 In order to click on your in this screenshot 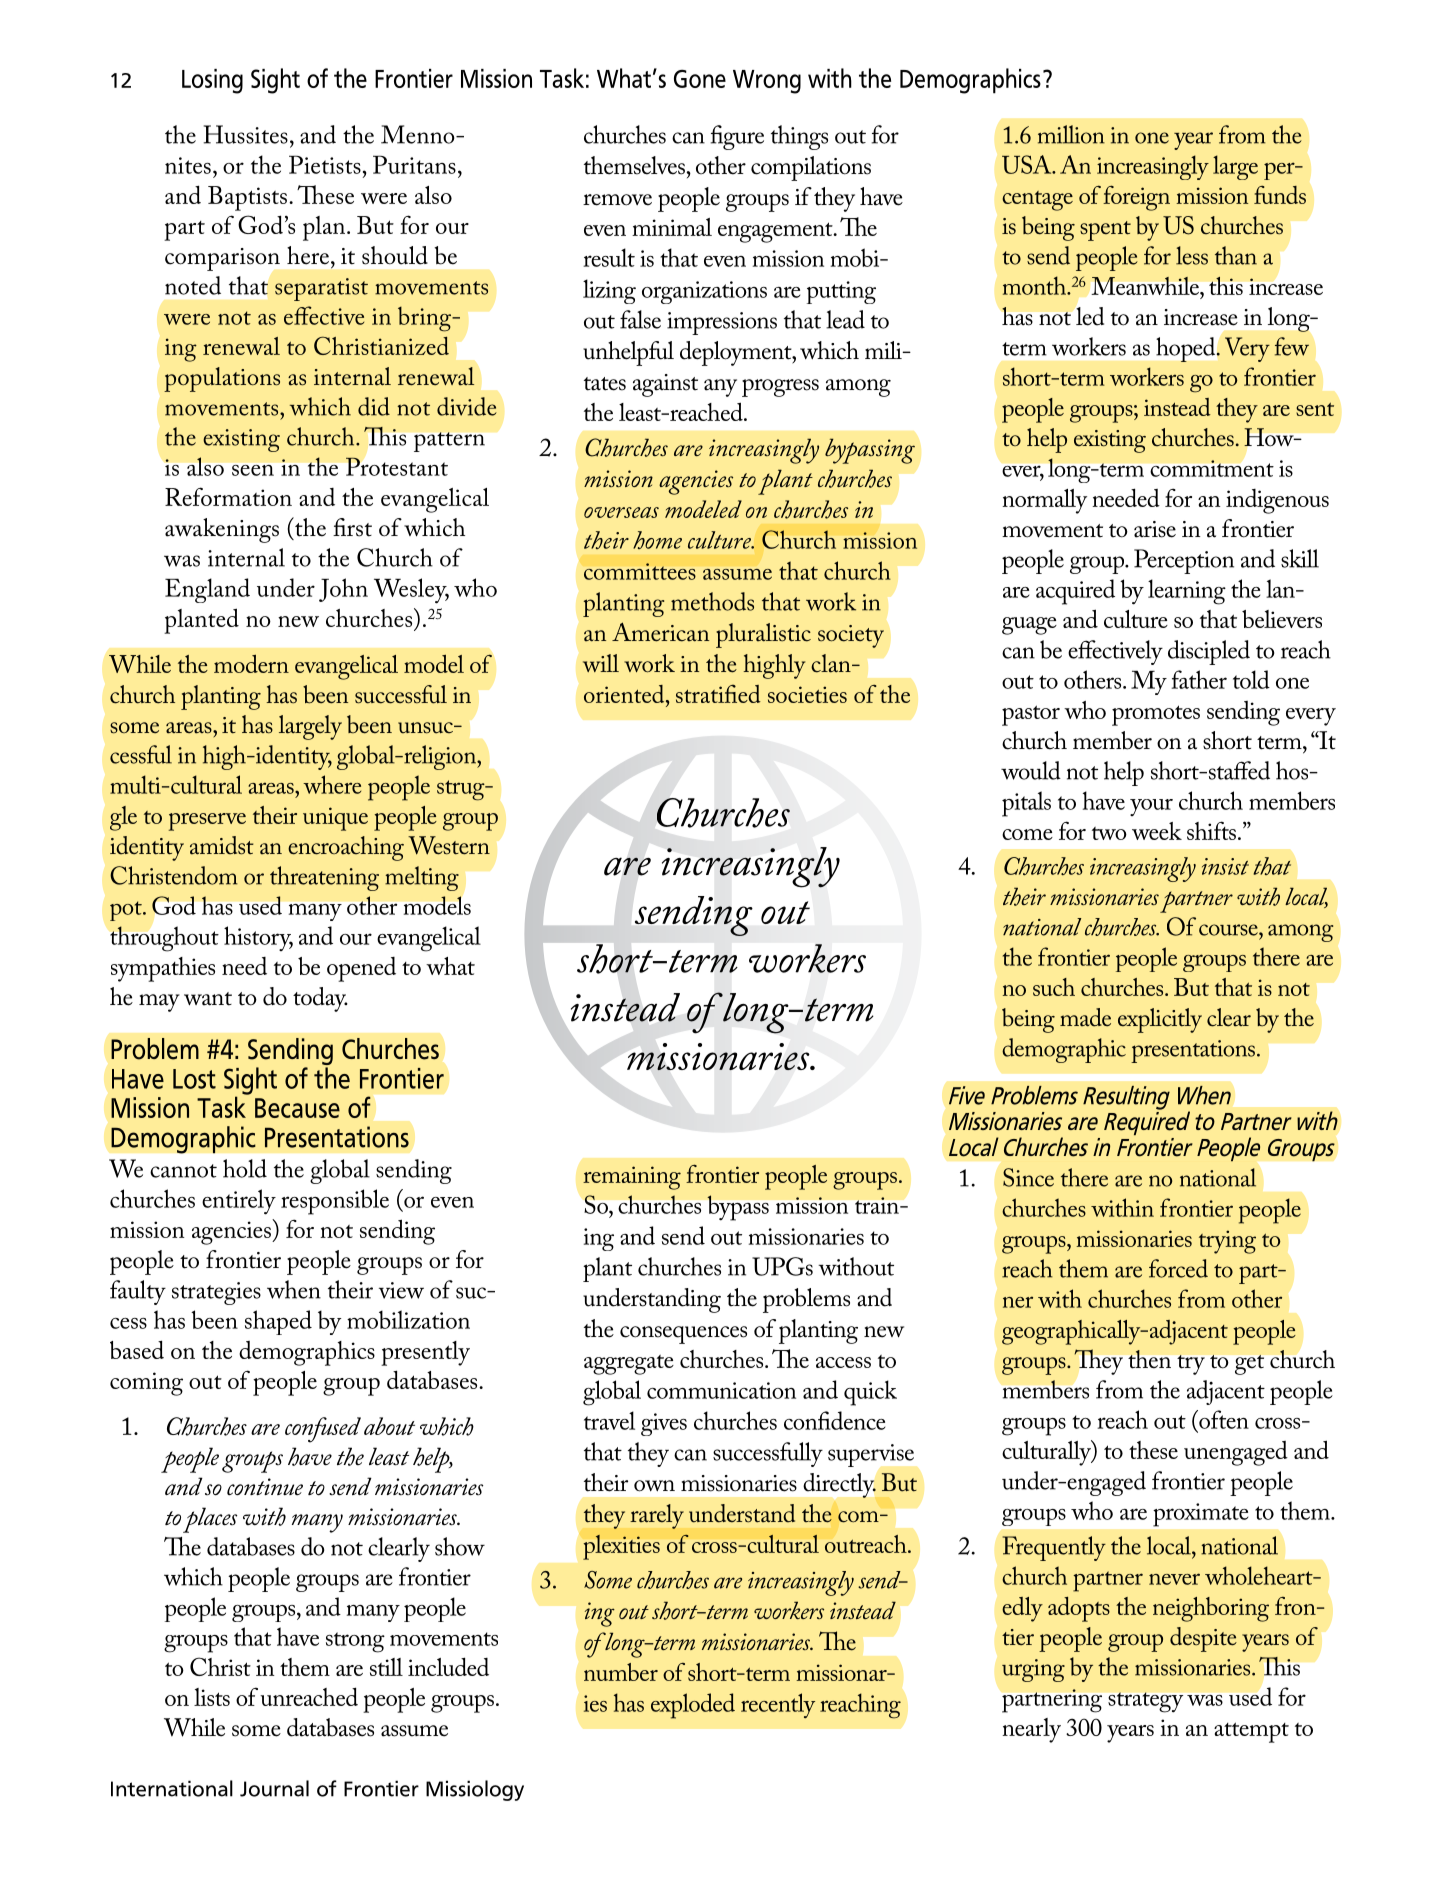, I will do `click(1151, 807)`.
